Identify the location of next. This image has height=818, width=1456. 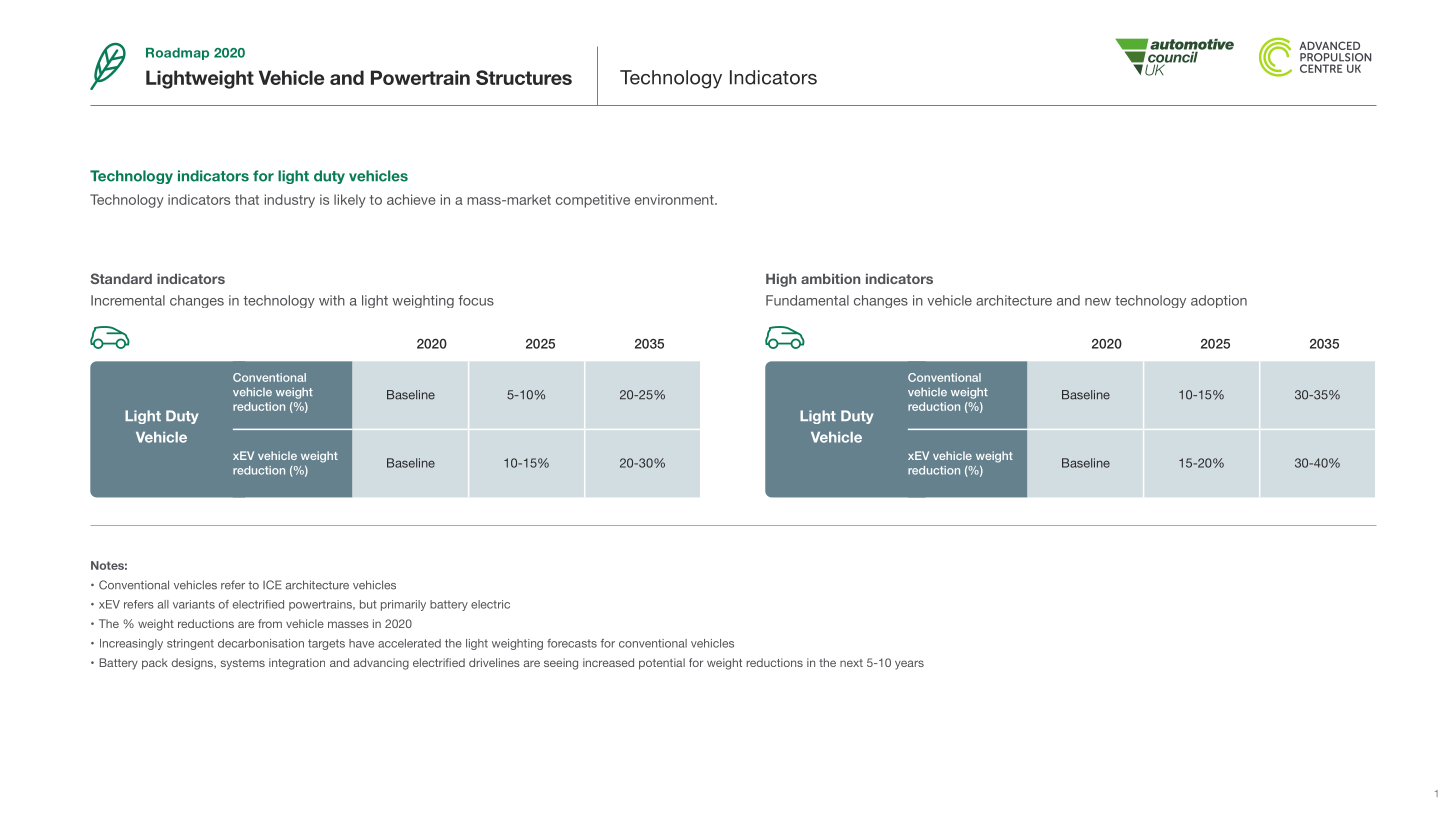
(851, 663).
